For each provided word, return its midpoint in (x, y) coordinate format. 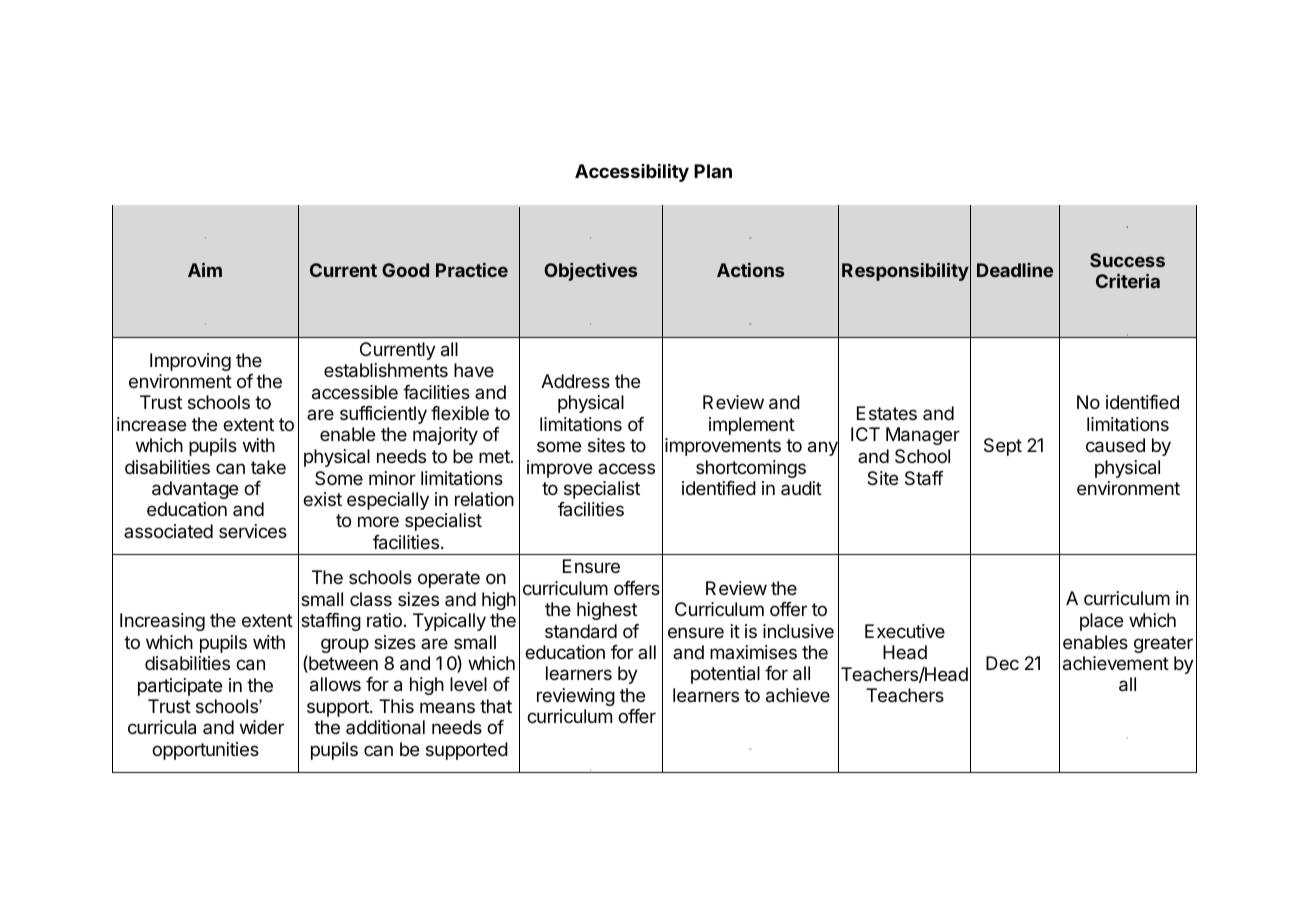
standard (581, 631)
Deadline (1015, 270)
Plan (713, 171)
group (345, 645)
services (253, 531)
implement (752, 426)
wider (262, 727)
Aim (205, 270)
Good (405, 270)
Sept (1003, 447)
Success (1127, 260)
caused (1115, 445)
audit (801, 488)
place (1101, 622)
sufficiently (383, 415)
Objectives (590, 272)
